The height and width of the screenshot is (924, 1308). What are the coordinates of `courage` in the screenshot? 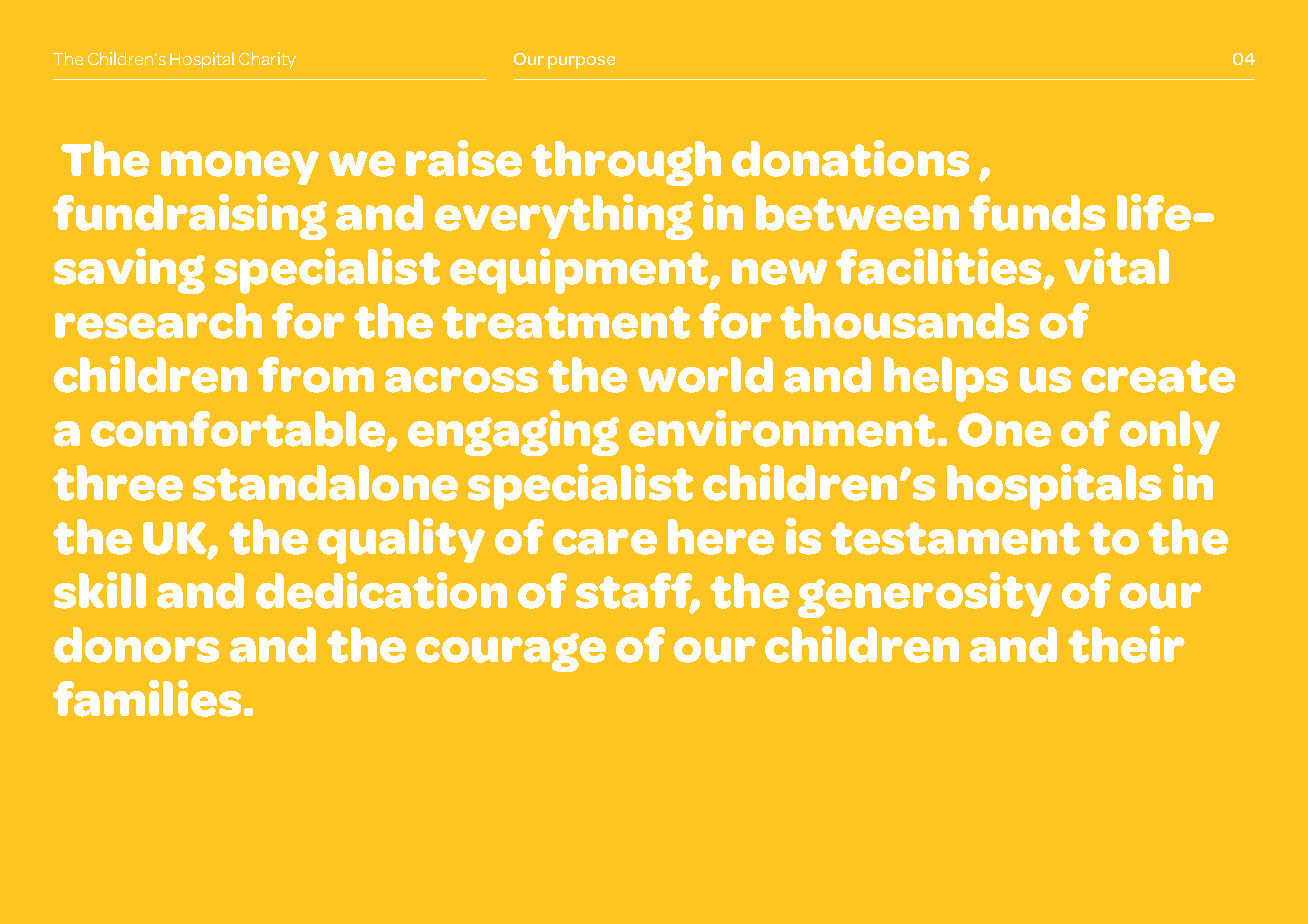 It's located at (511, 652).
